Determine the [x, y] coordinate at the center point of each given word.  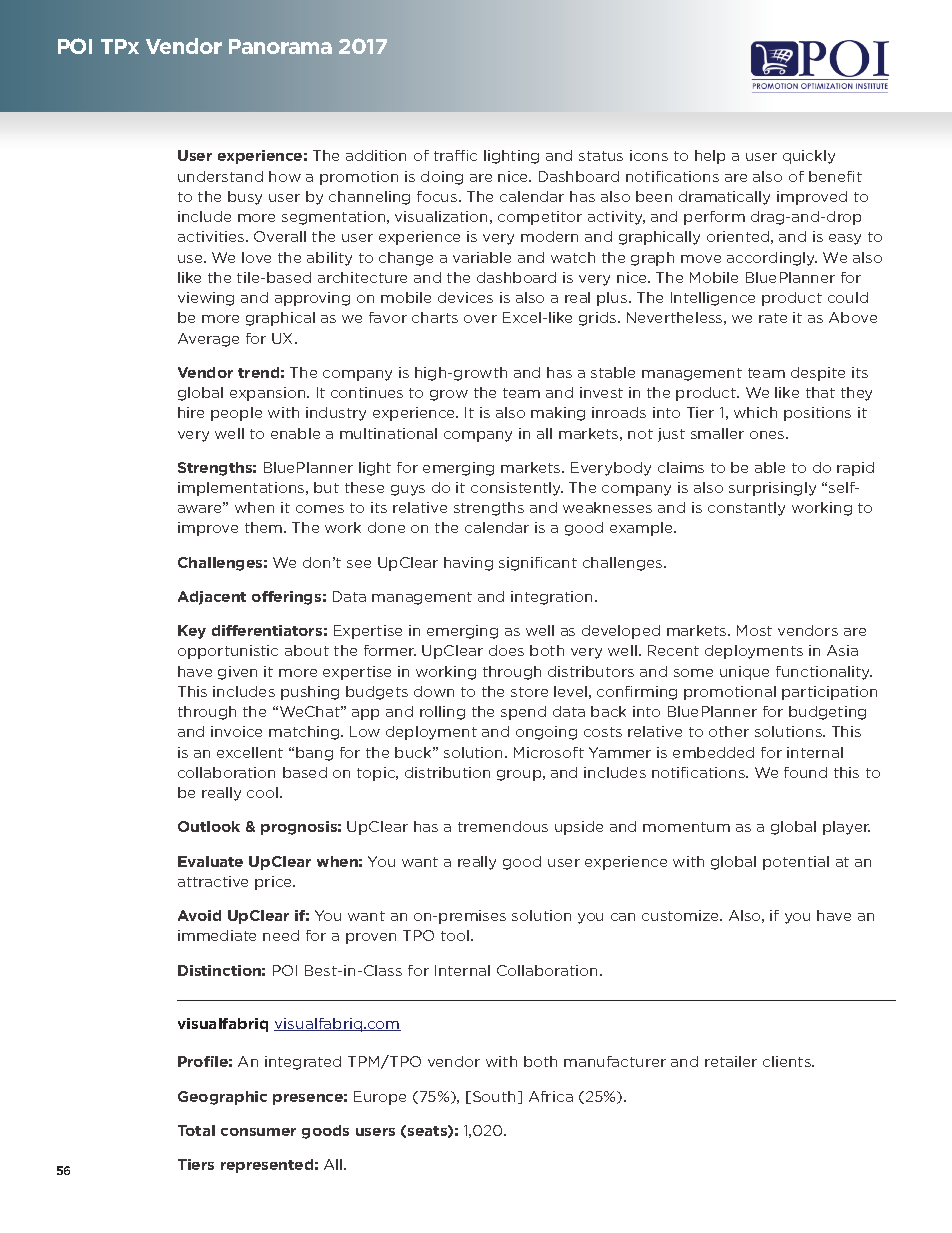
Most [754, 630]
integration [551, 598]
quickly [809, 157]
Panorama [280, 46]
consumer [258, 1132]
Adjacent [212, 598]
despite [818, 374]
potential [796, 863]
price [275, 883]
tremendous [503, 826]
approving [312, 299]
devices [465, 297]
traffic [455, 155]
